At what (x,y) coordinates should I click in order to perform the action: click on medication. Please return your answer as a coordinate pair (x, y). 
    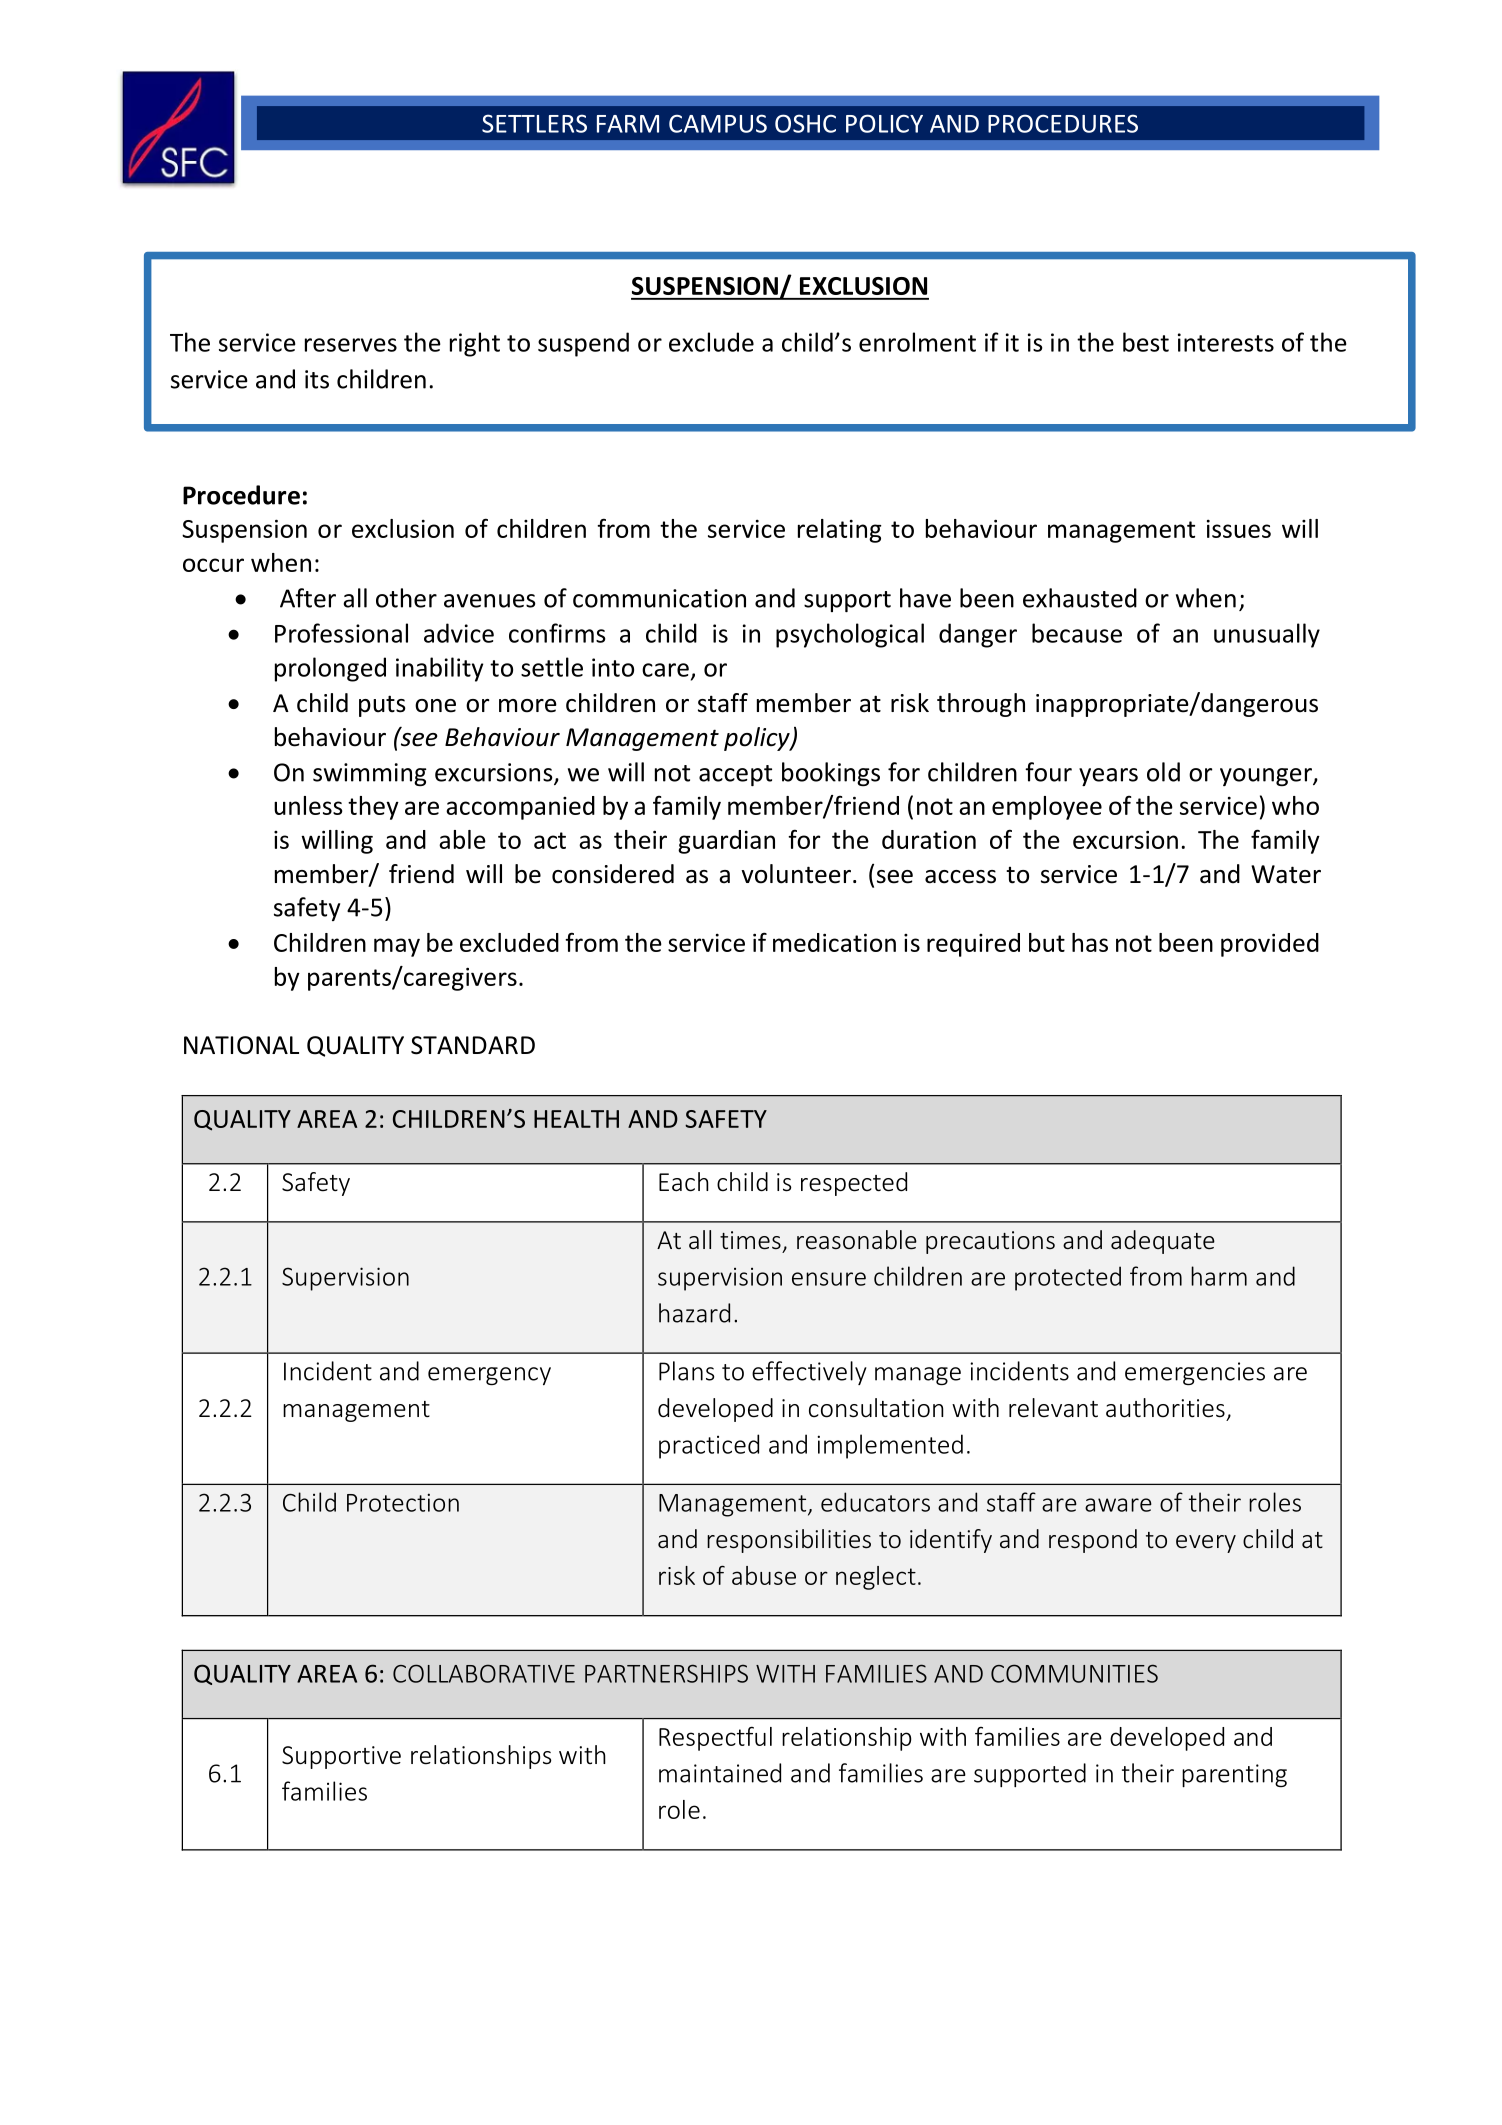
    Looking at the image, I should click on (834, 942).
